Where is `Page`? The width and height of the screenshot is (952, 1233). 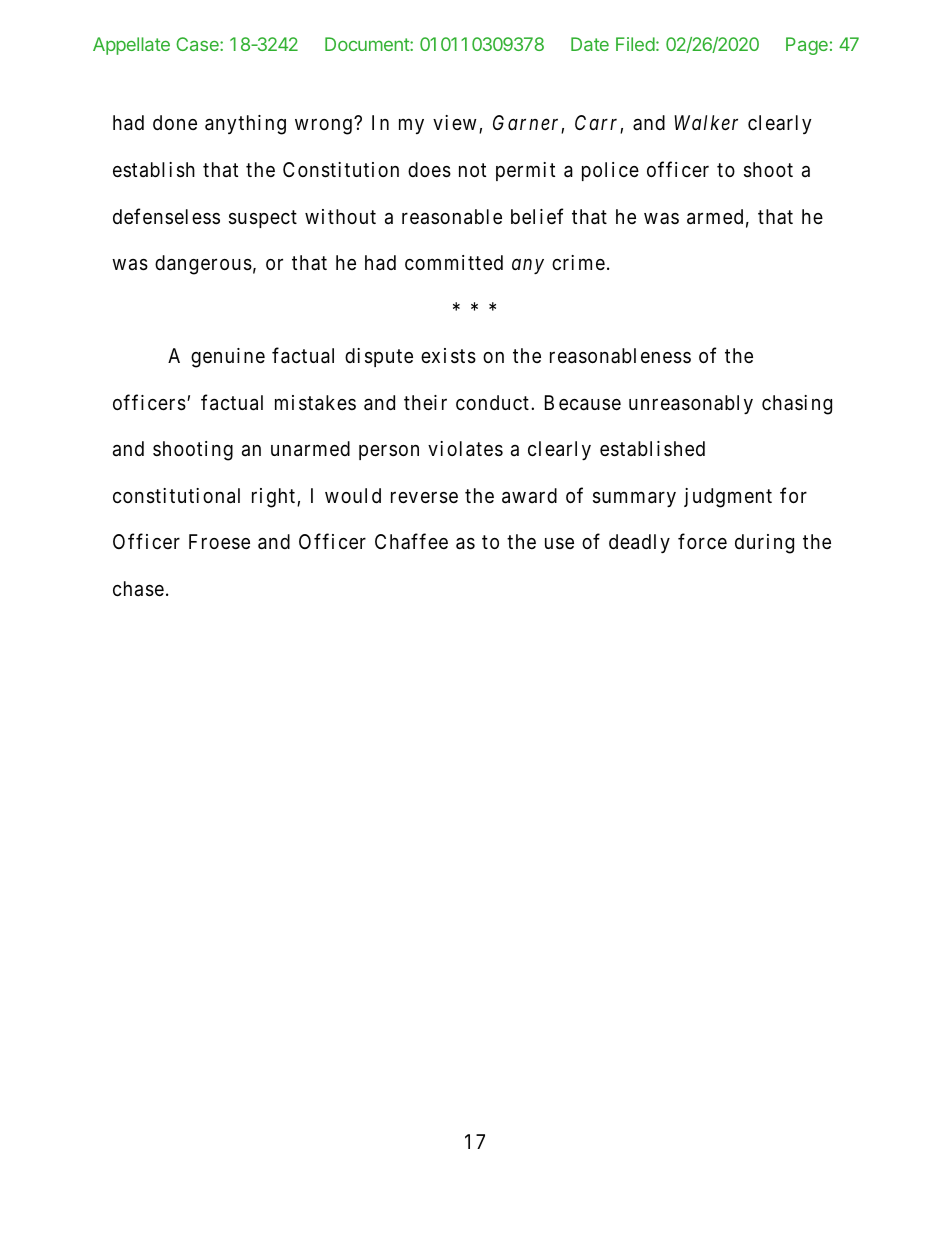 Page is located at coordinates (807, 46).
